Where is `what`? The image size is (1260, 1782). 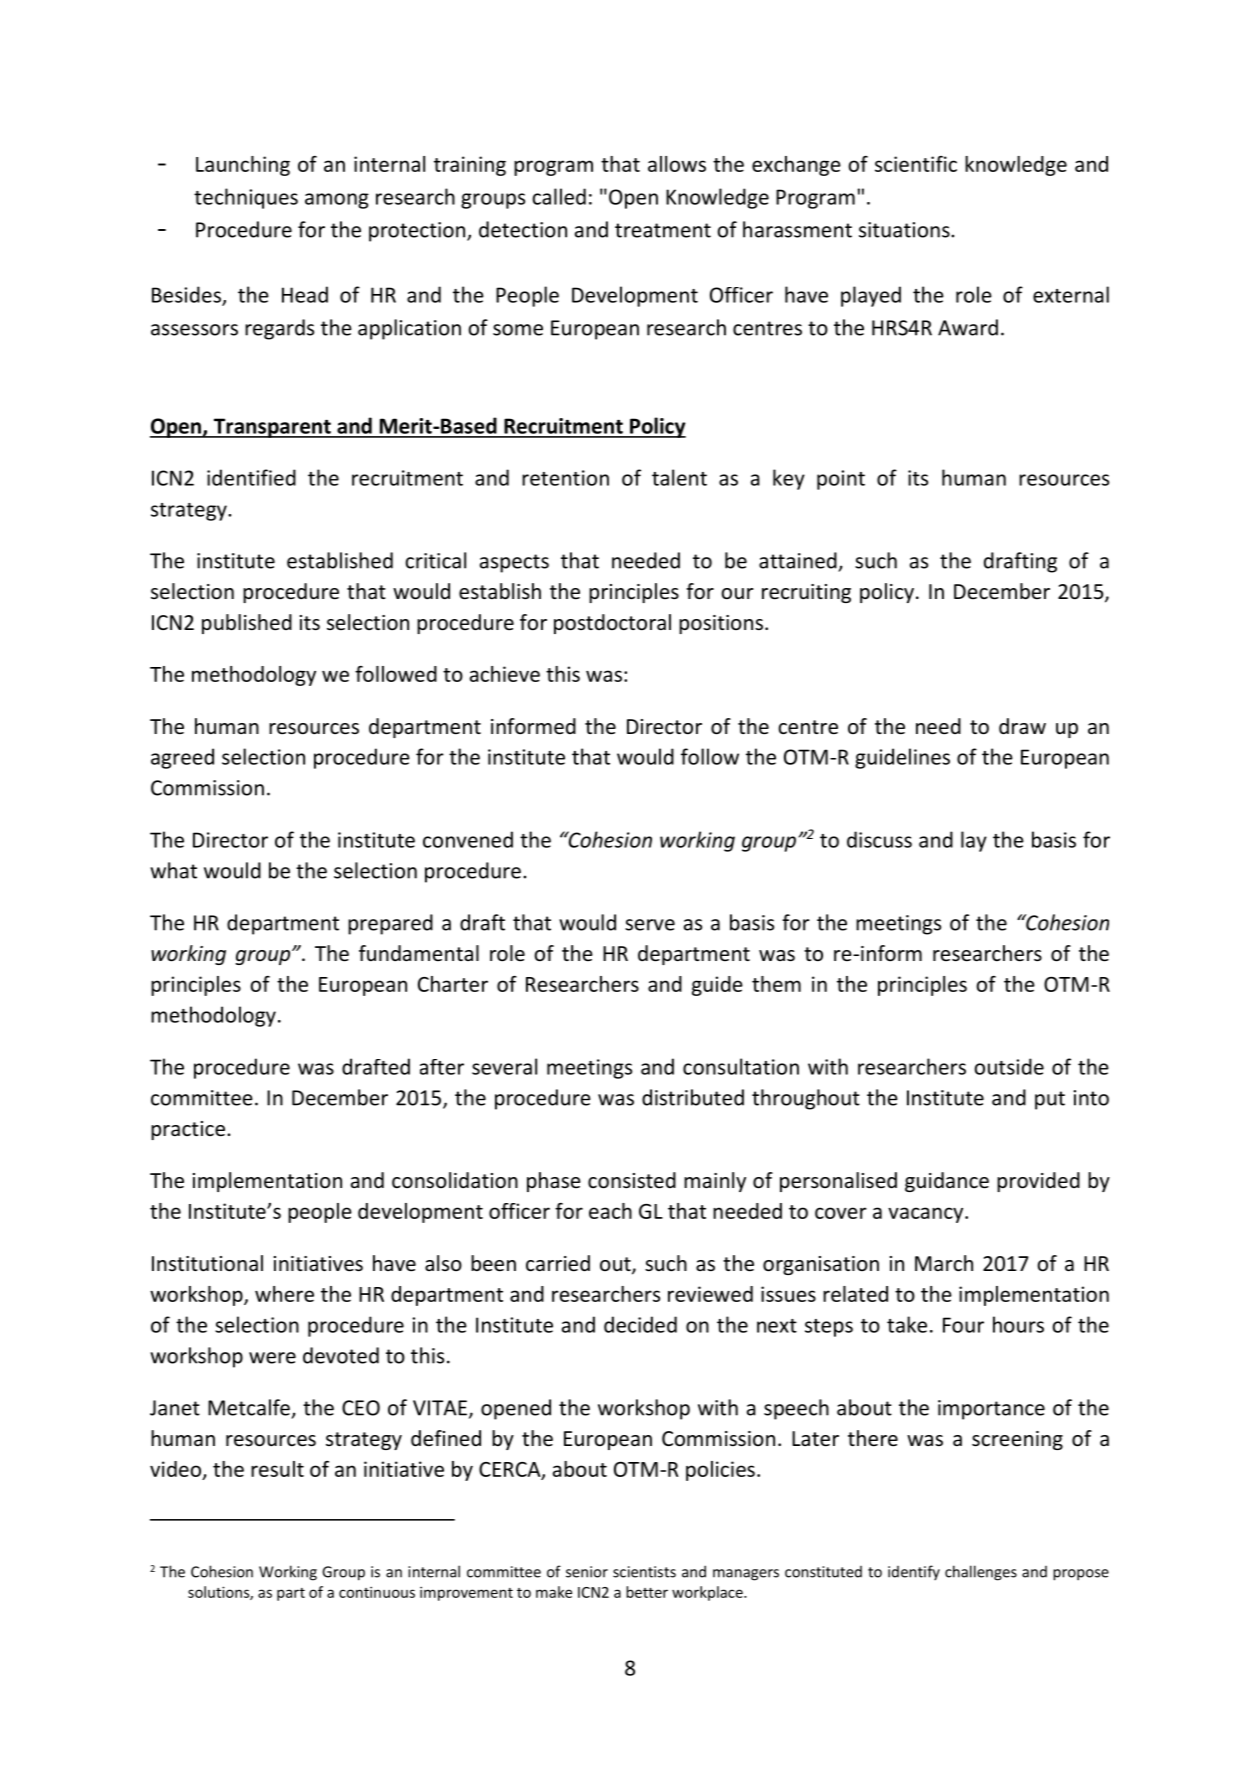
what is located at coordinates (173, 870).
